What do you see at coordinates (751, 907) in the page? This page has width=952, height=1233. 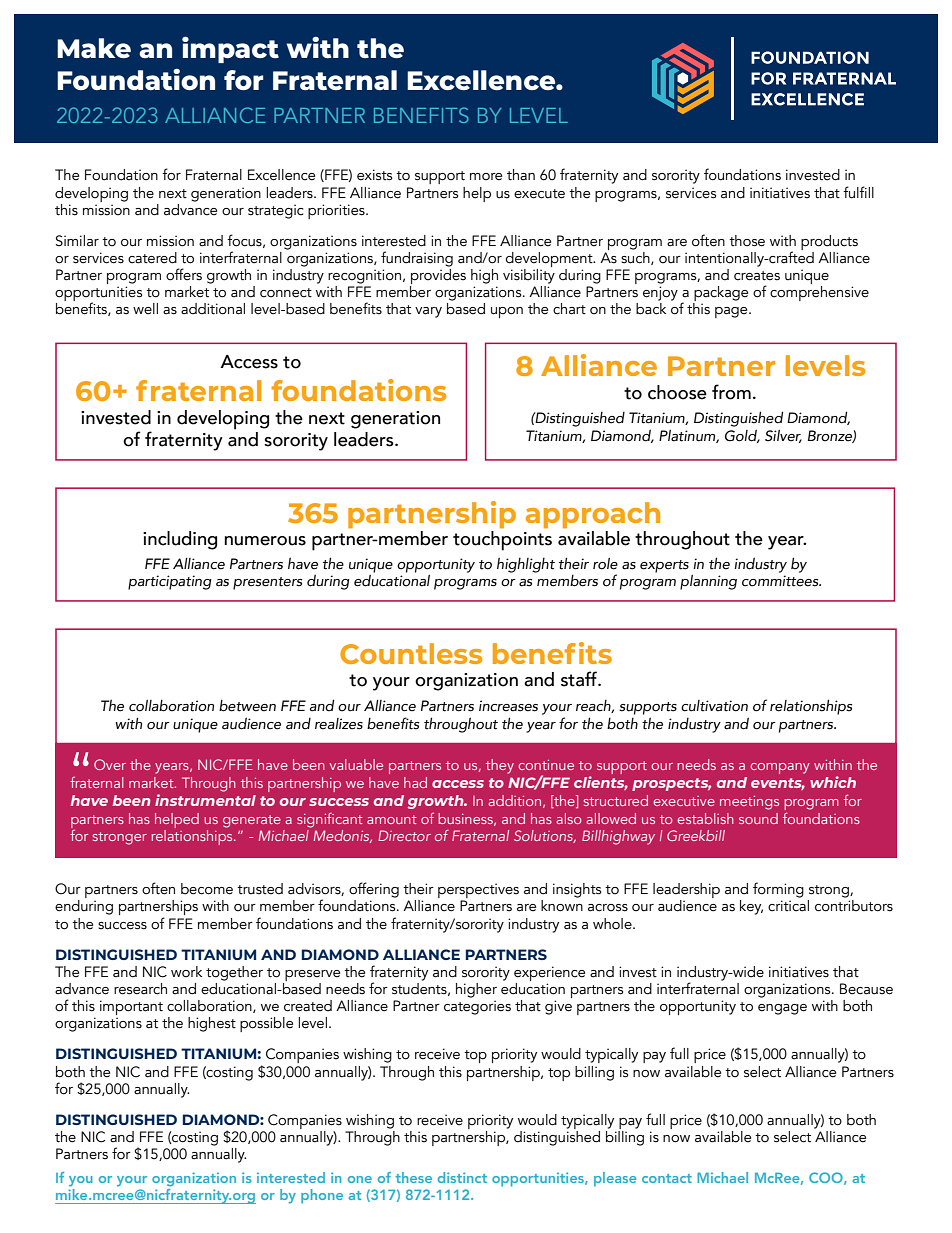 I see `key` at bounding box center [751, 907].
